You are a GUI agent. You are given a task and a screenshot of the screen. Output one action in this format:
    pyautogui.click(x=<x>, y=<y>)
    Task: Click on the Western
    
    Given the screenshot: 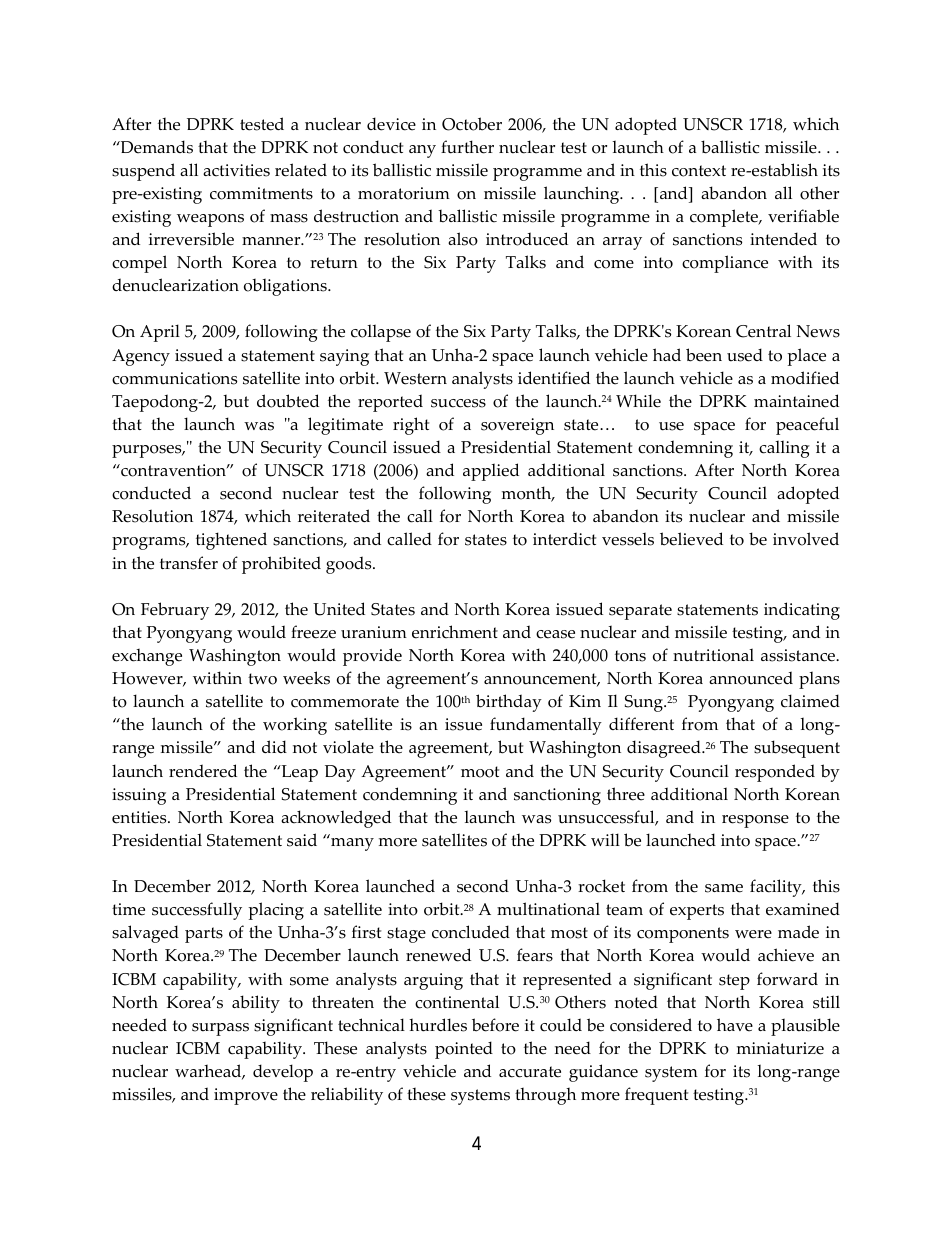 What is the action you would take?
    pyautogui.click(x=415, y=378)
